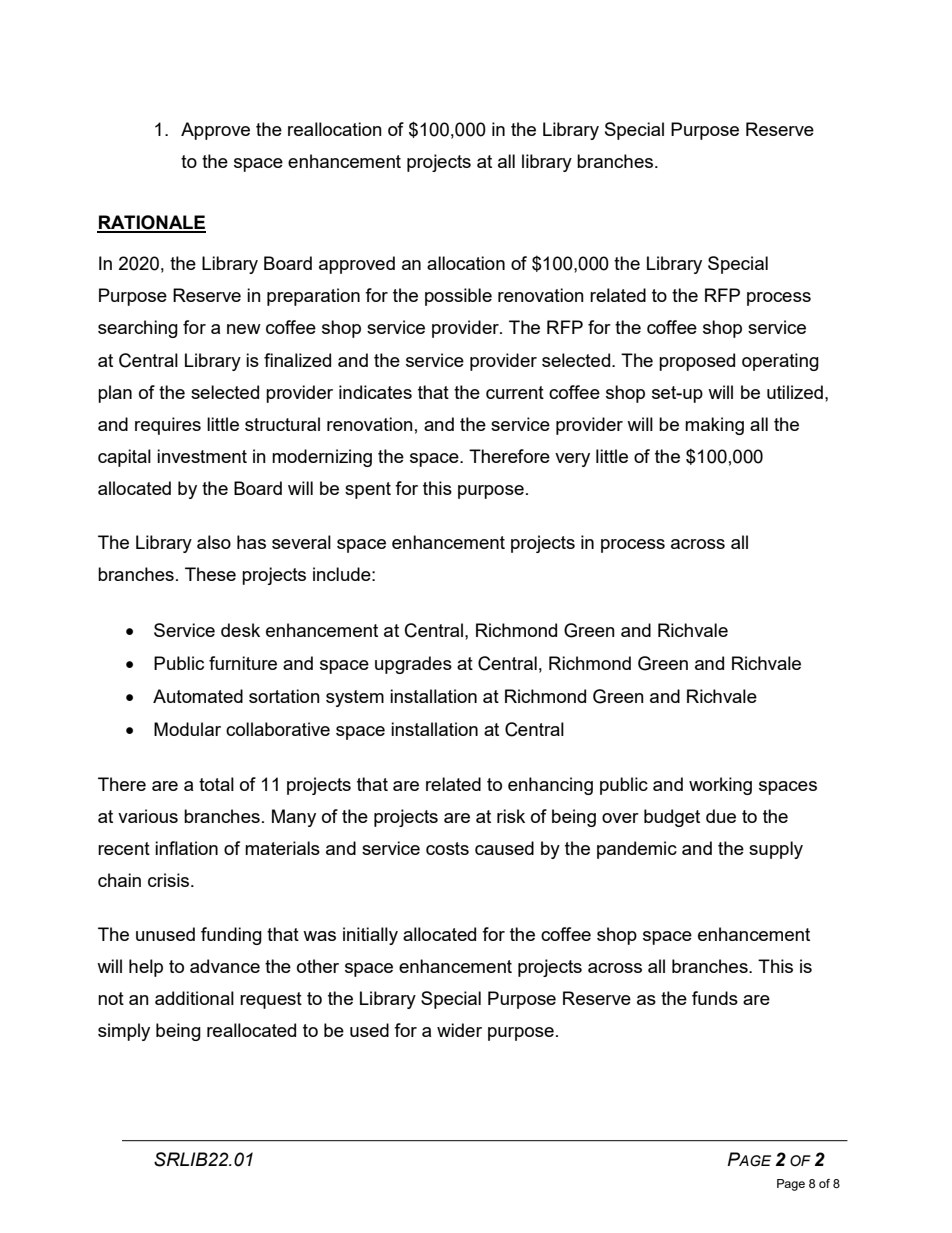 The image size is (952, 1233). Describe the element at coordinates (194, 998) in the screenshot. I see `additional` at that location.
